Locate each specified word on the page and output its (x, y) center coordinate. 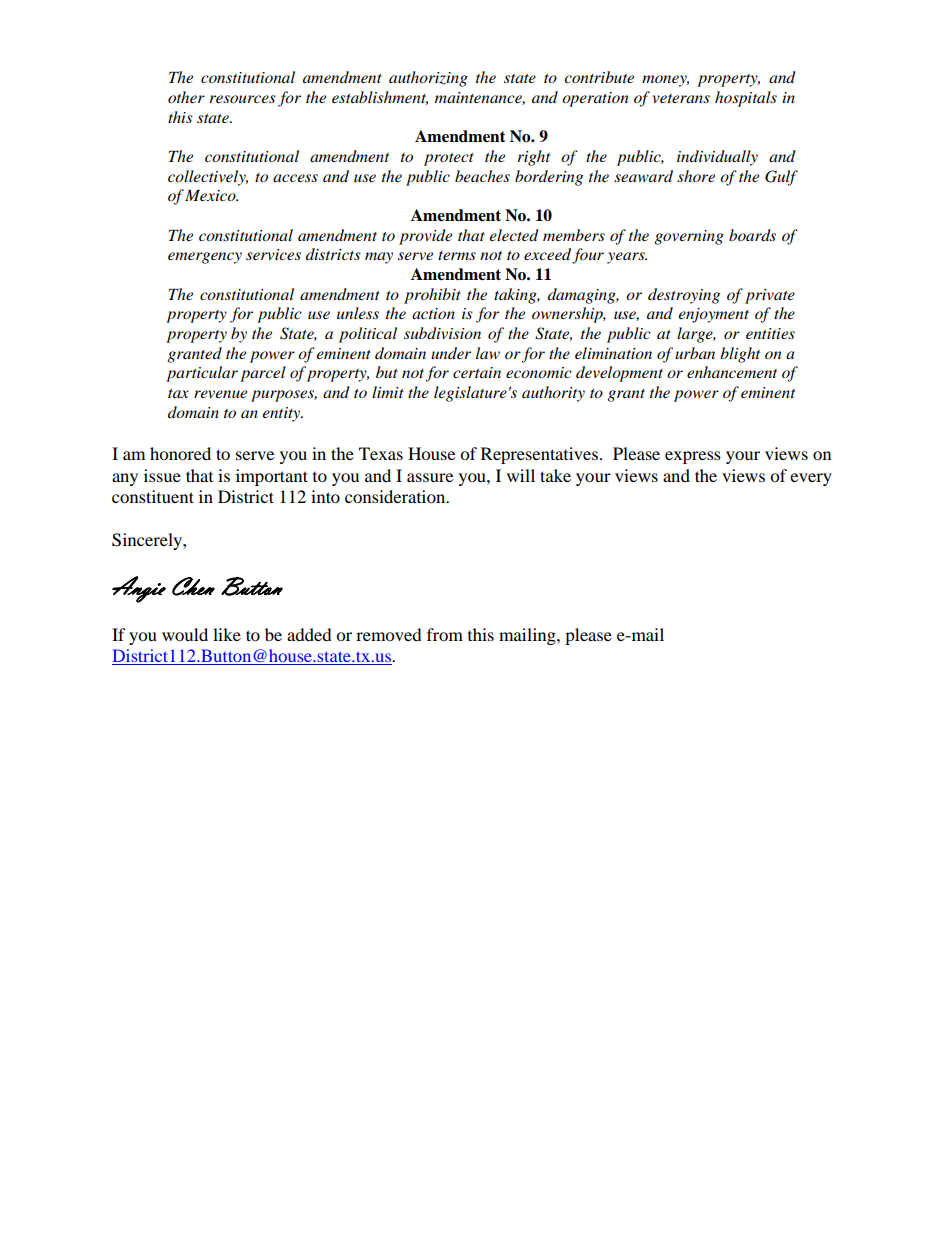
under (451, 353)
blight (740, 355)
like (227, 634)
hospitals (746, 99)
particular (202, 374)
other (186, 97)
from (445, 634)
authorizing (428, 79)
